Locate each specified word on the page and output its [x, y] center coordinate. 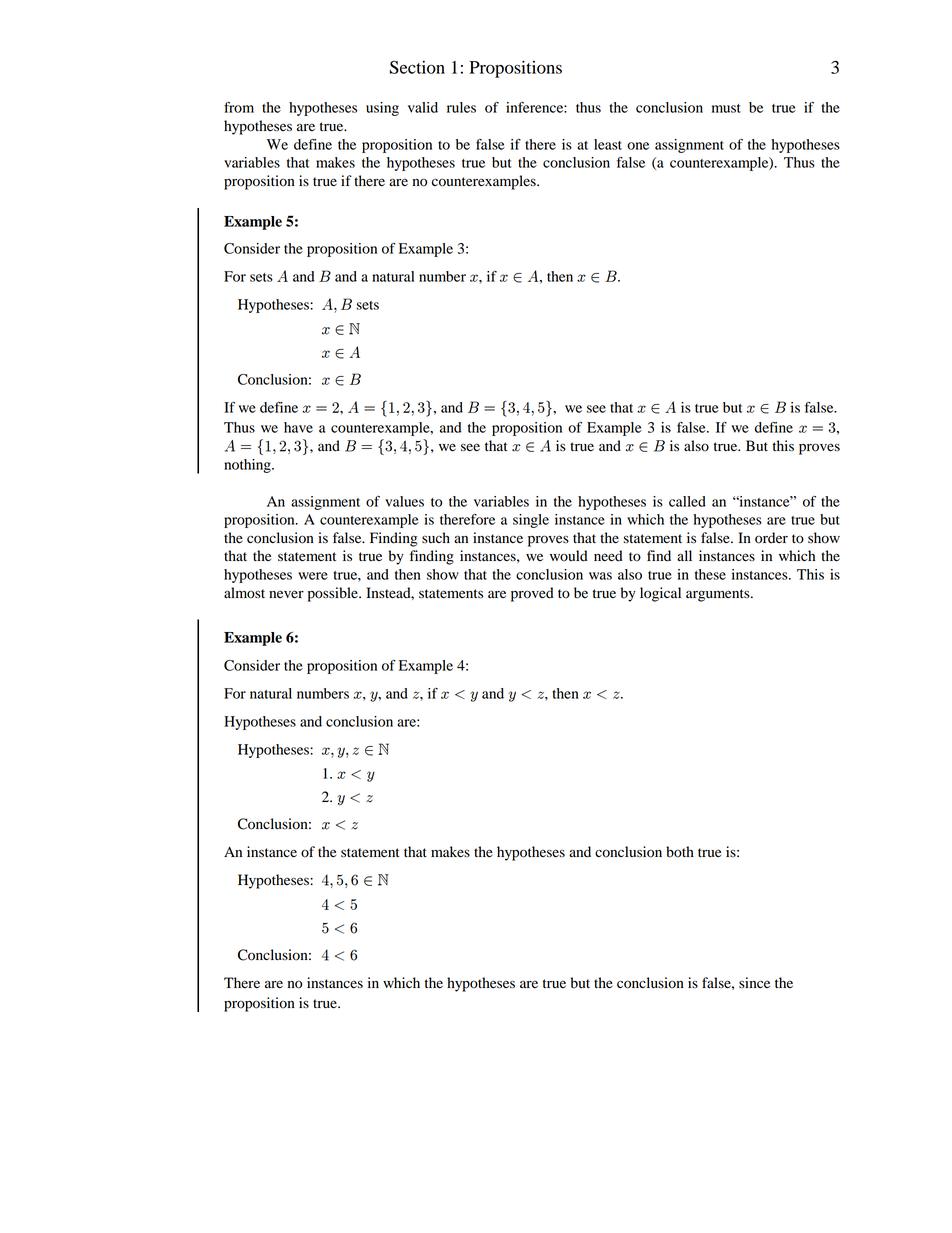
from [239, 107]
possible [334, 594]
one [638, 146]
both [680, 852]
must [726, 108]
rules [461, 107]
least [608, 144]
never [286, 594]
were [313, 576]
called [687, 501]
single [531, 521]
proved [532, 594]
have [298, 427]
